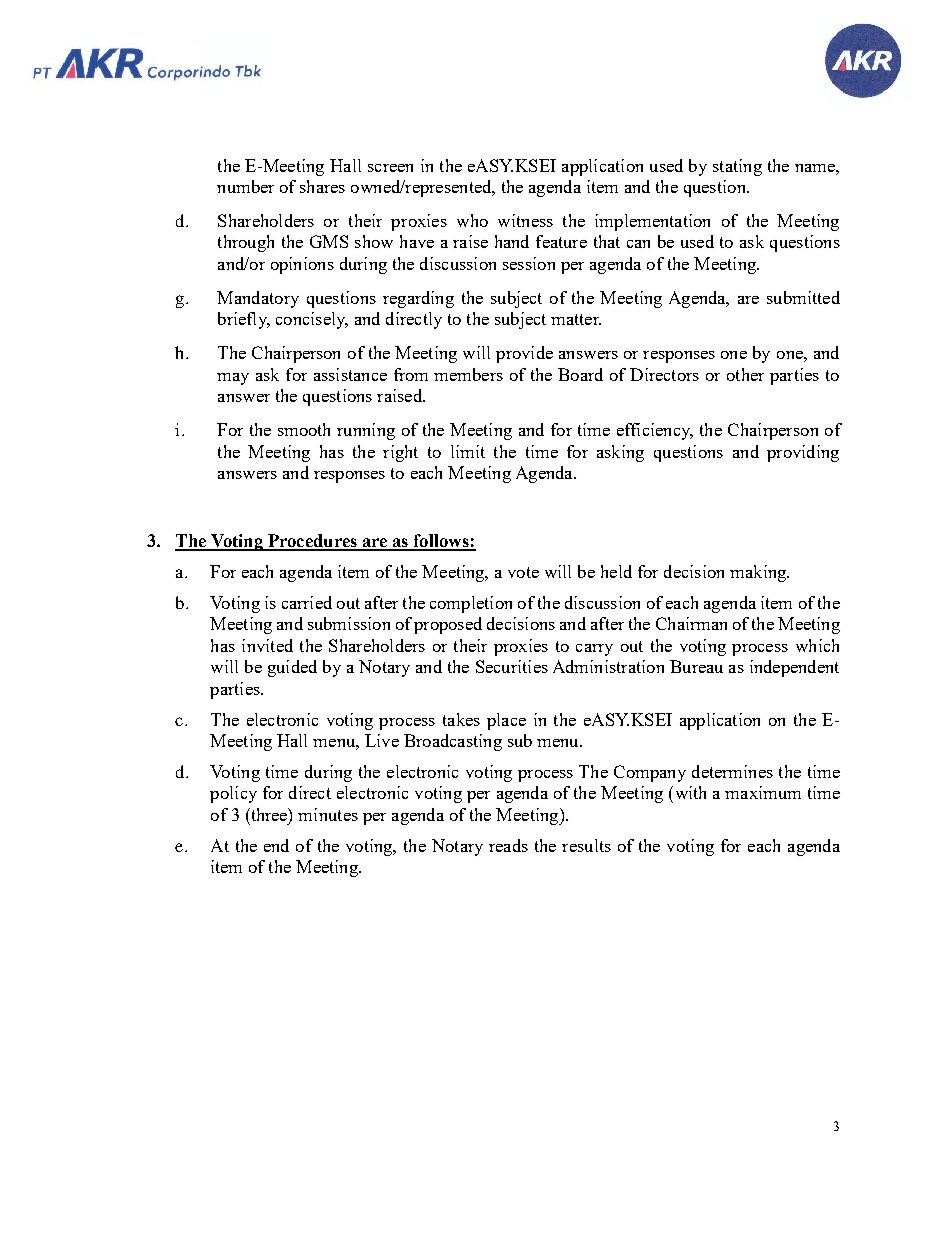 The width and height of the screenshot is (952, 1233). Describe the element at coordinates (737, 167) in the screenshot. I see `stating` at that location.
